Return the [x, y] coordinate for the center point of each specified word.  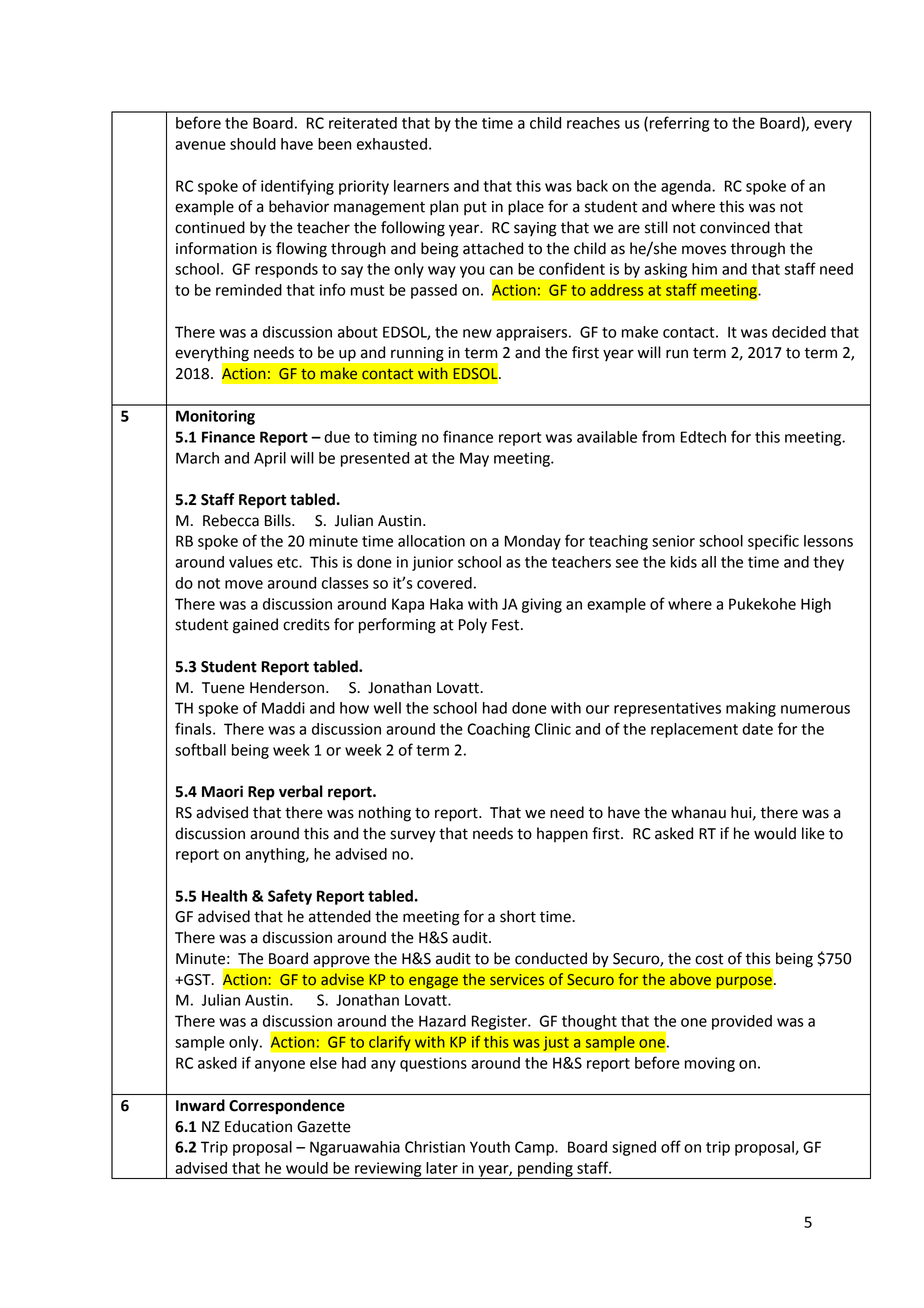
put [475, 208]
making [751, 709]
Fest [507, 625]
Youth [490, 1147]
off [671, 1146]
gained [255, 626]
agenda [687, 187]
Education [258, 1126]
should [253, 144]
